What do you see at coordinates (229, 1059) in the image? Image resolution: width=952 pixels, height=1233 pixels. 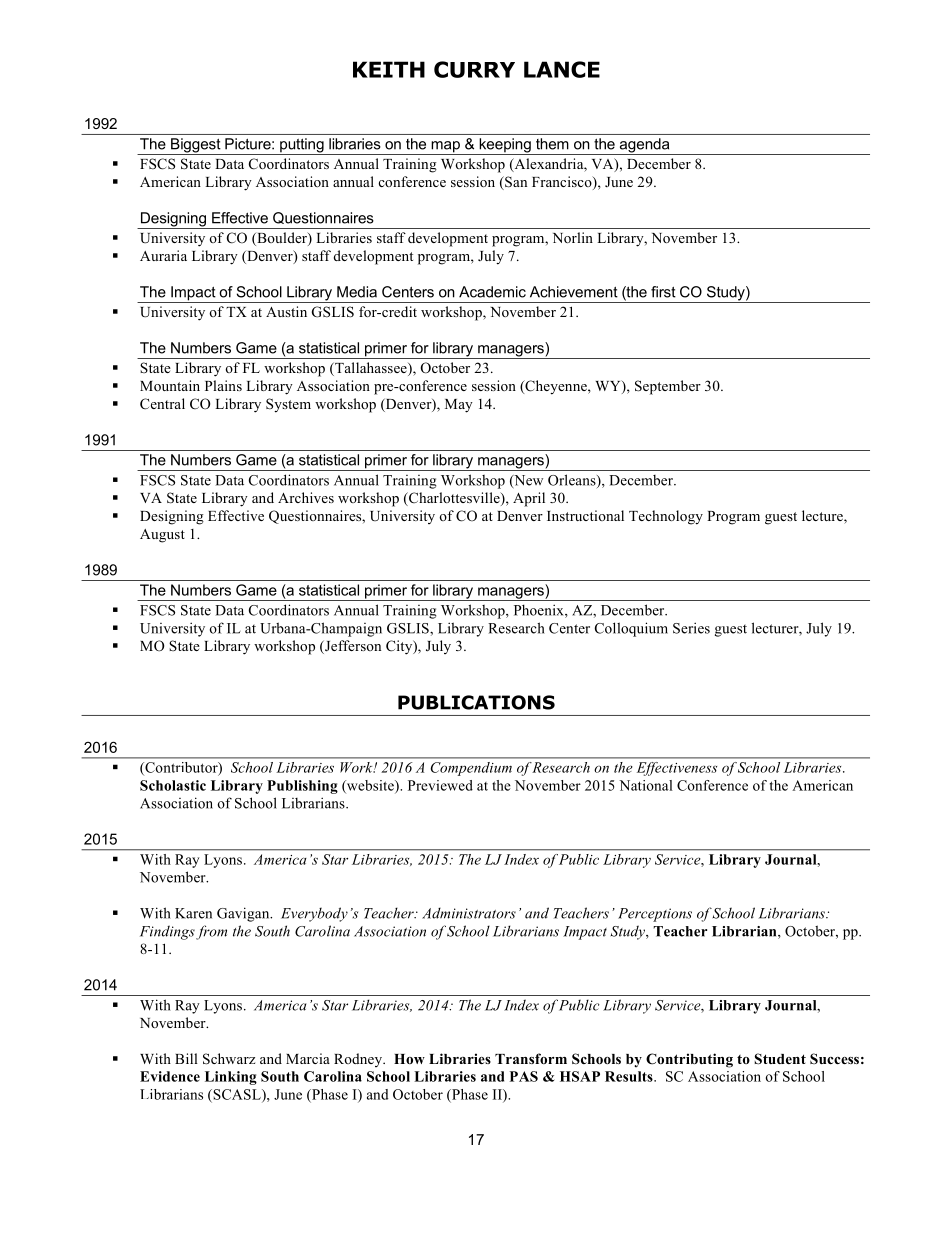 I see `Schwarz` at bounding box center [229, 1059].
